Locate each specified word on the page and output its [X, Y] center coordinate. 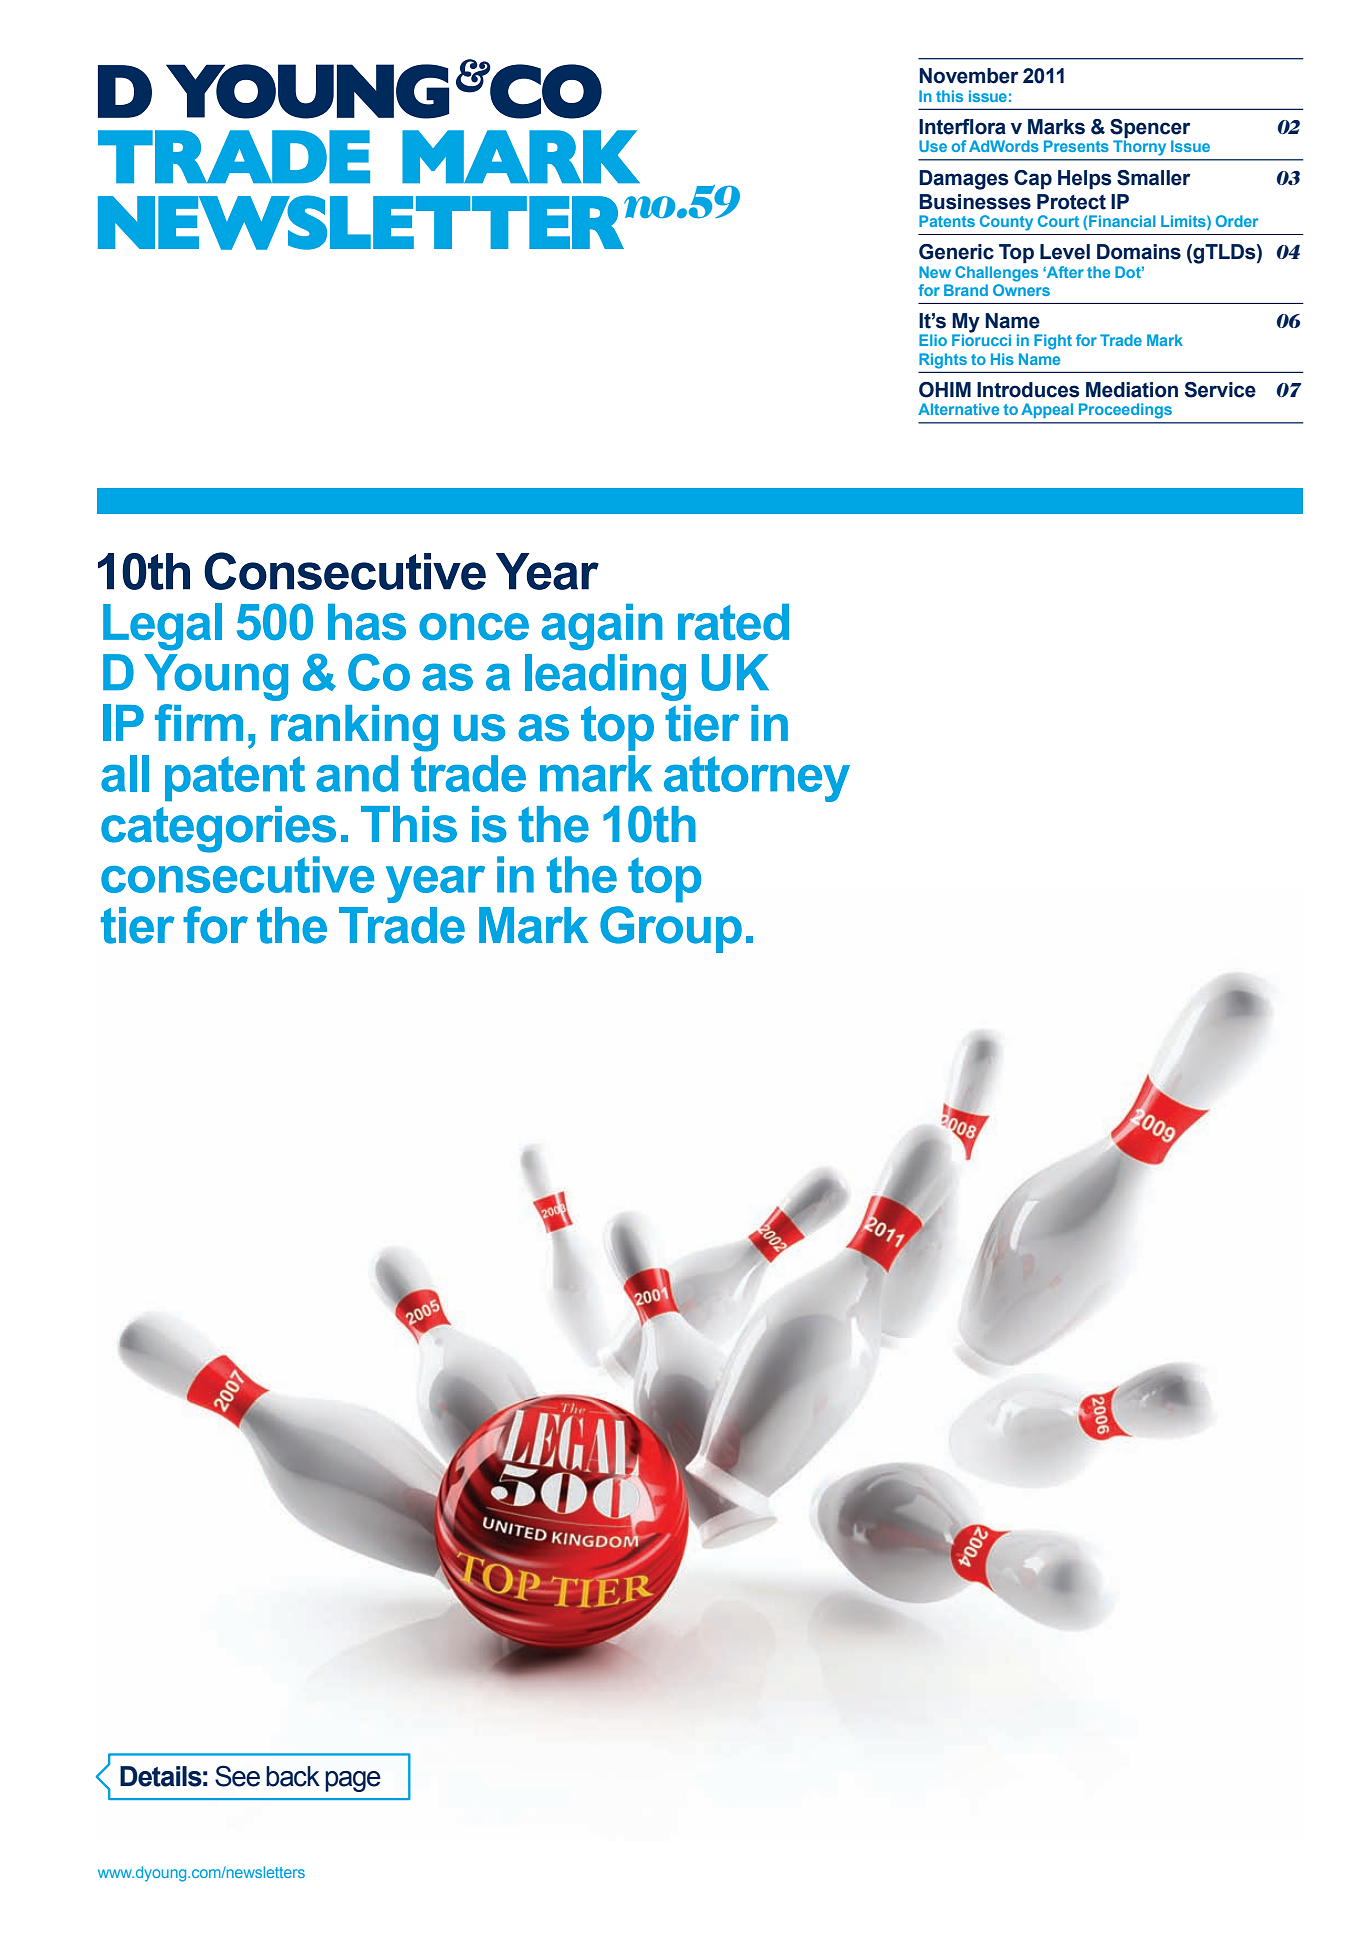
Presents [1076, 146]
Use [933, 146]
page [353, 1781]
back [293, 1776]
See [237, 1776]
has [367, 622]
